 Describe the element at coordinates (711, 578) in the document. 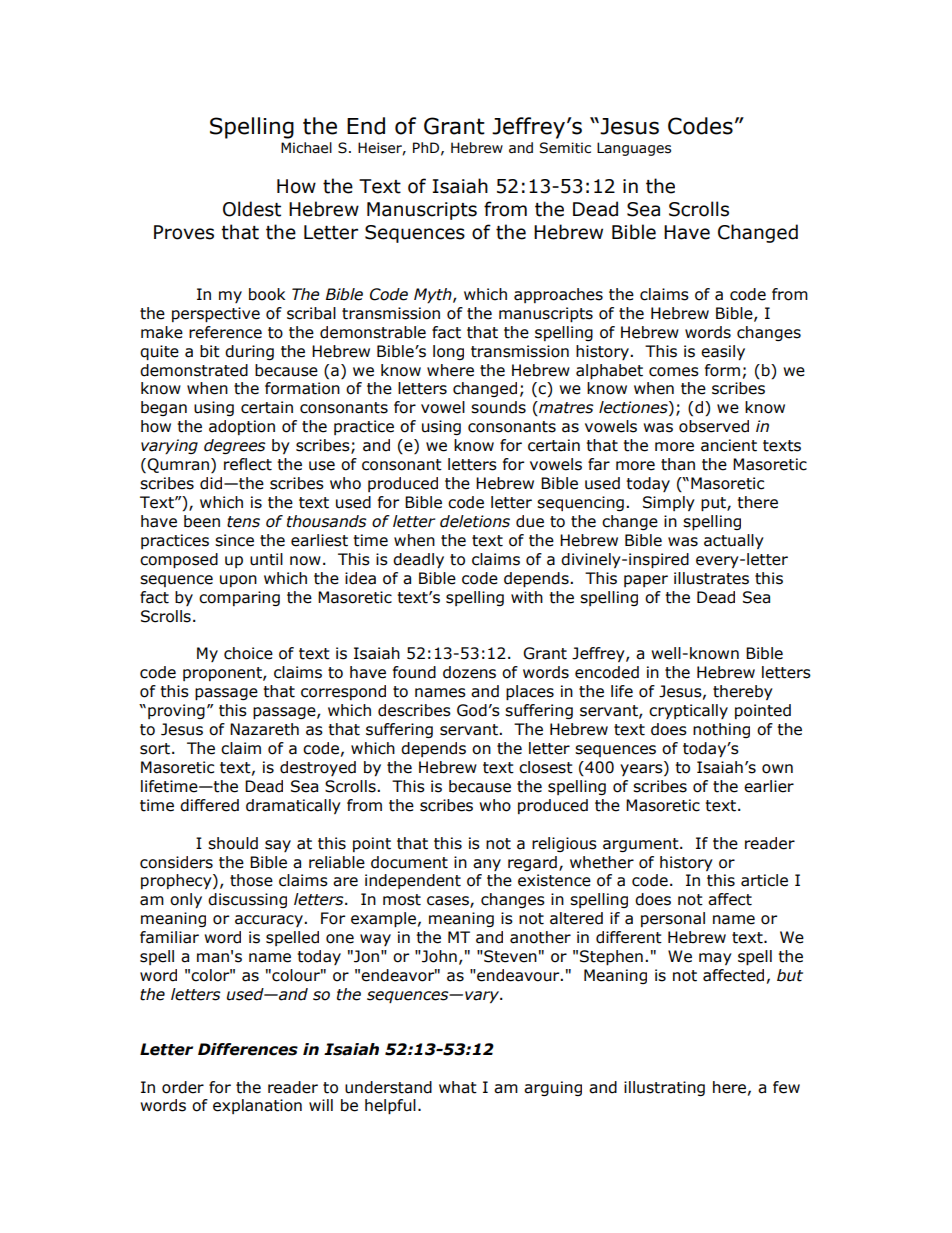

I see `illustrates` at that location.
